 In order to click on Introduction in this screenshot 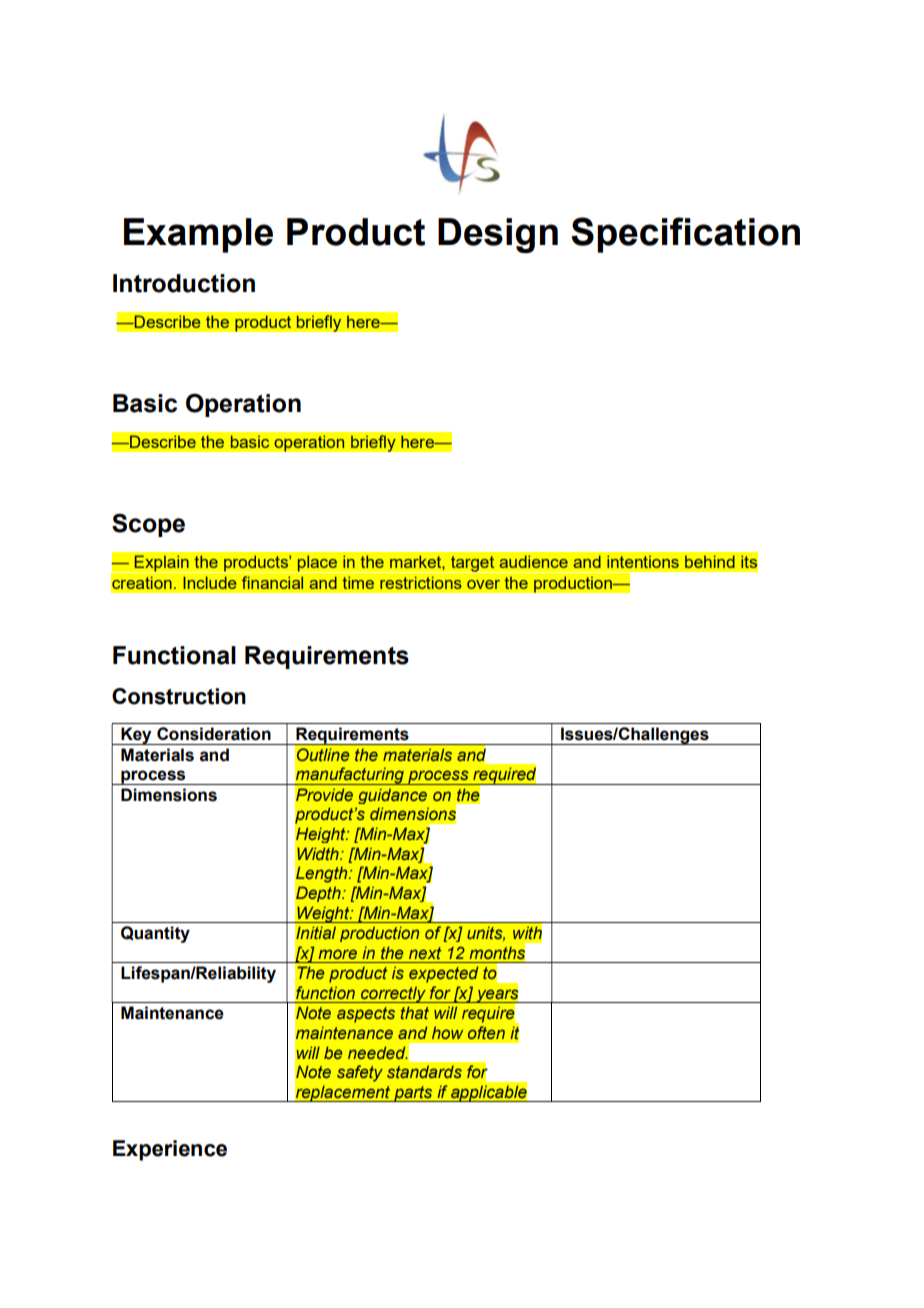, I will do `click(184, 283)`.
